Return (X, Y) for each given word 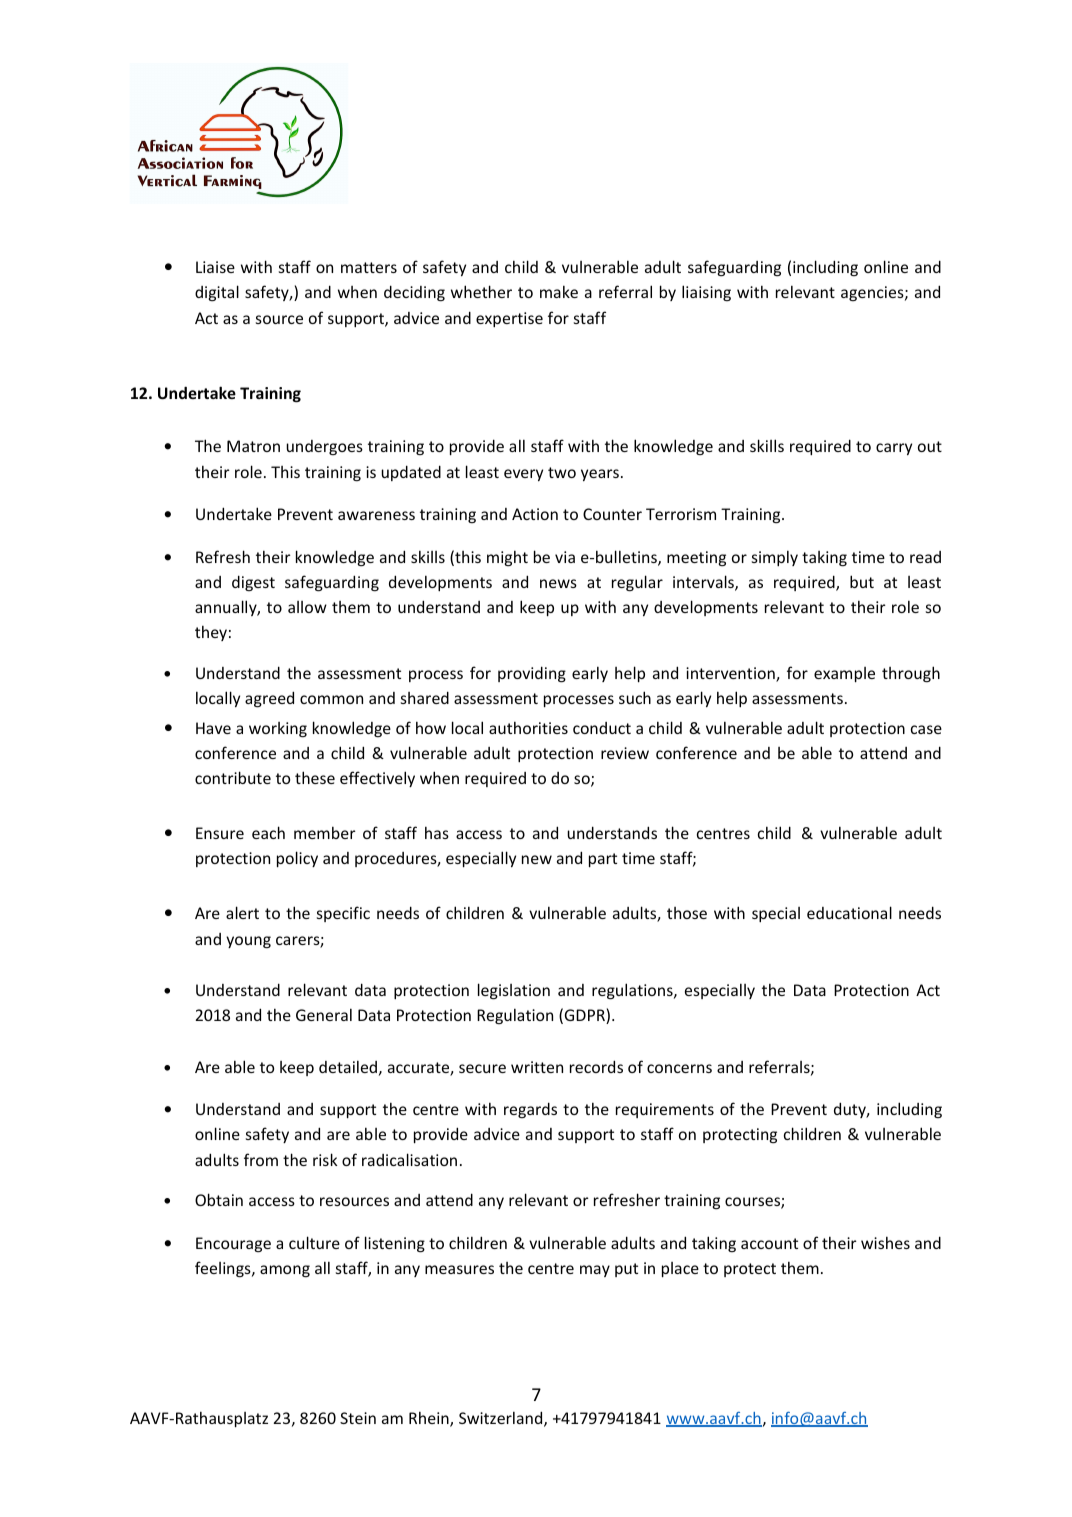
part (603, 860)
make (559, 291)
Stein (358, 1418)
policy (297, 859)
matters (369, 267)
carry (894, 449)
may (595, 1271)
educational (849, 912)
